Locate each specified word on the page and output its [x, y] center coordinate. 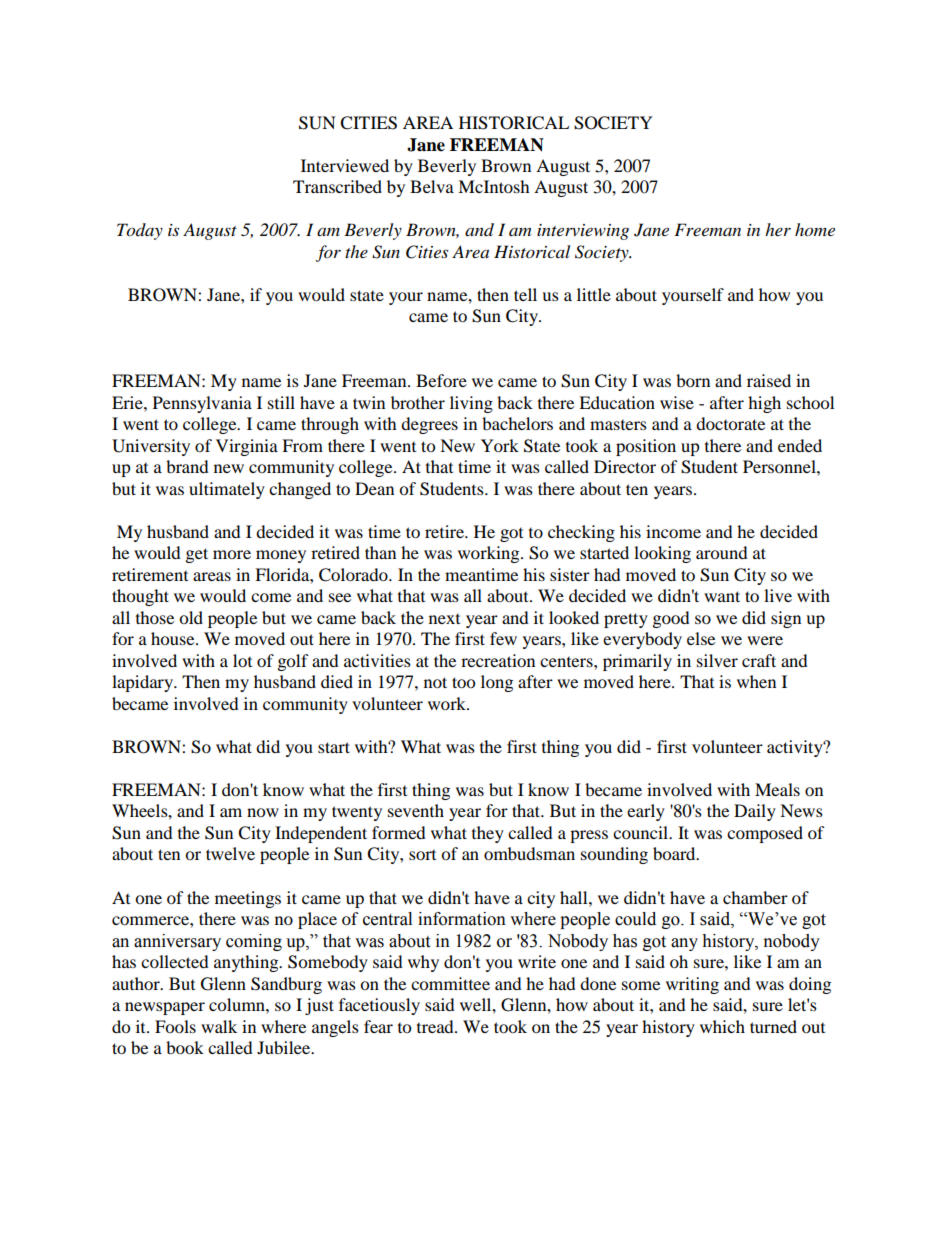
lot [242, 660]
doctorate [730, 423]
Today [140, 231]
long [497, 683]
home [815, 230]
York [500, 445]
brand [187, 466]
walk [219, 1026]
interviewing [583, 232]
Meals [777, 789]
